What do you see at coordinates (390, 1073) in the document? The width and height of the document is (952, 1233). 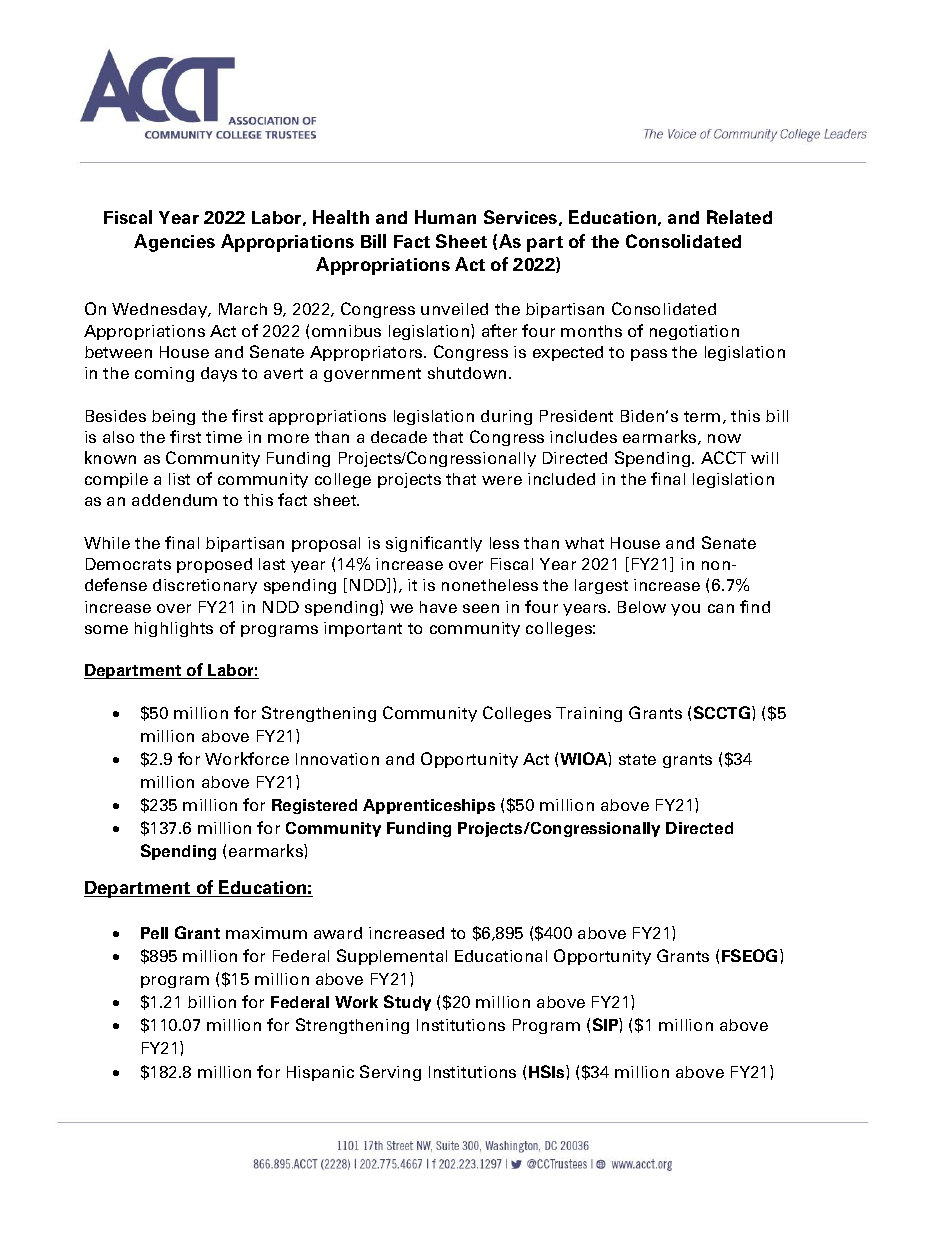 I see `Serving` at bounding box center [390, 1073].
